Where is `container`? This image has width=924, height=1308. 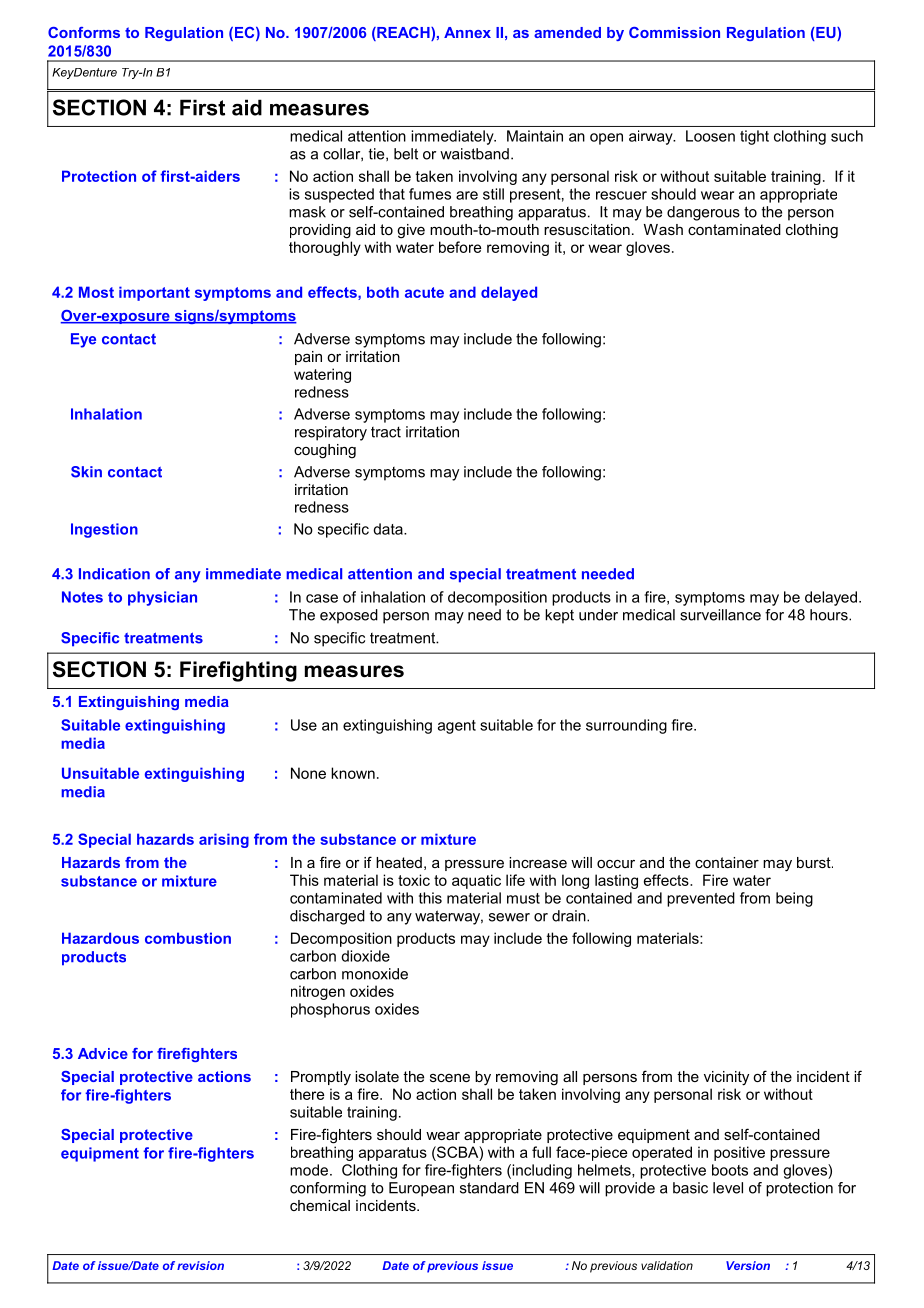
container is located at coordinates (727, 862).
